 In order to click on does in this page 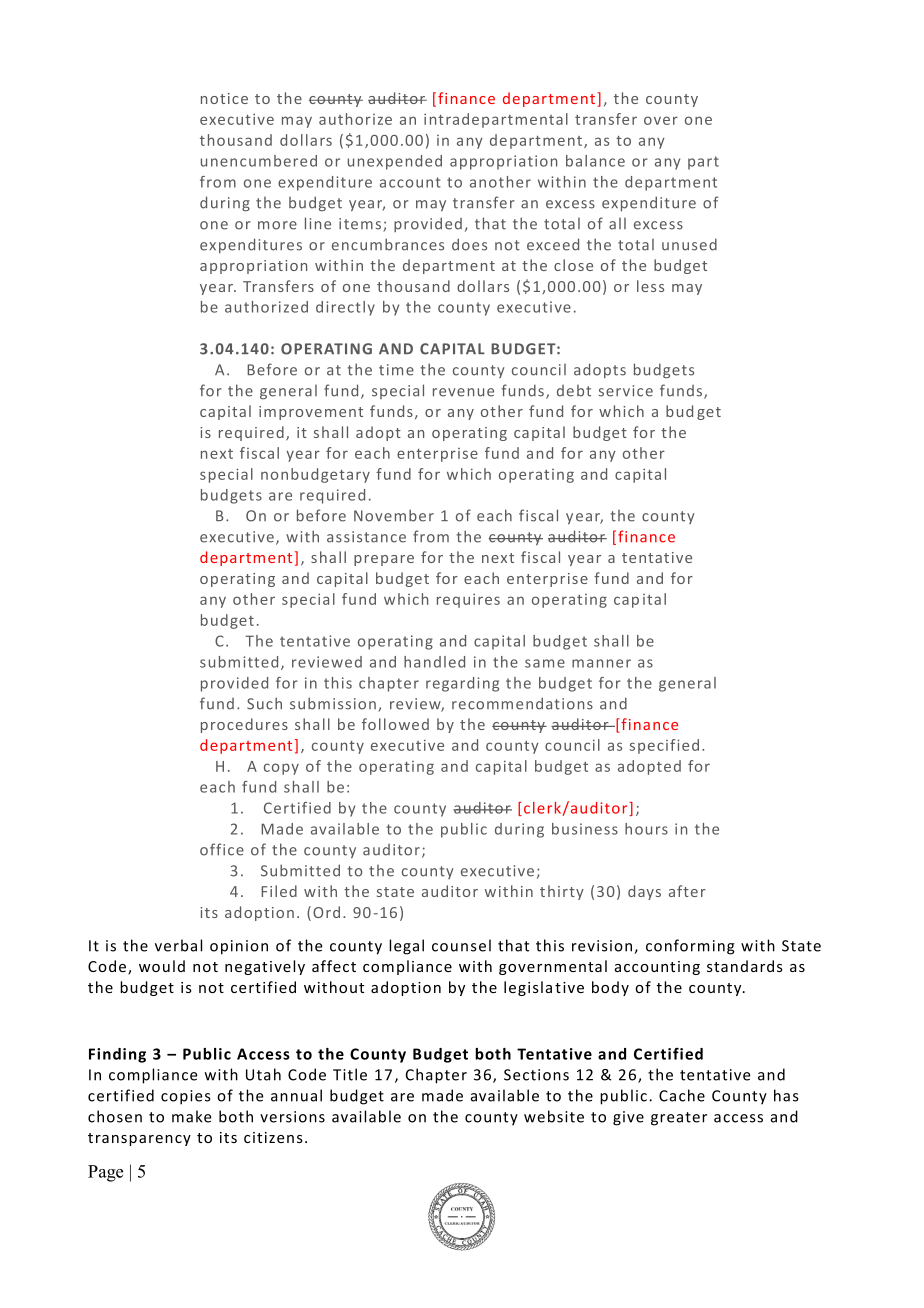, I will do `click(469, 244)`.
